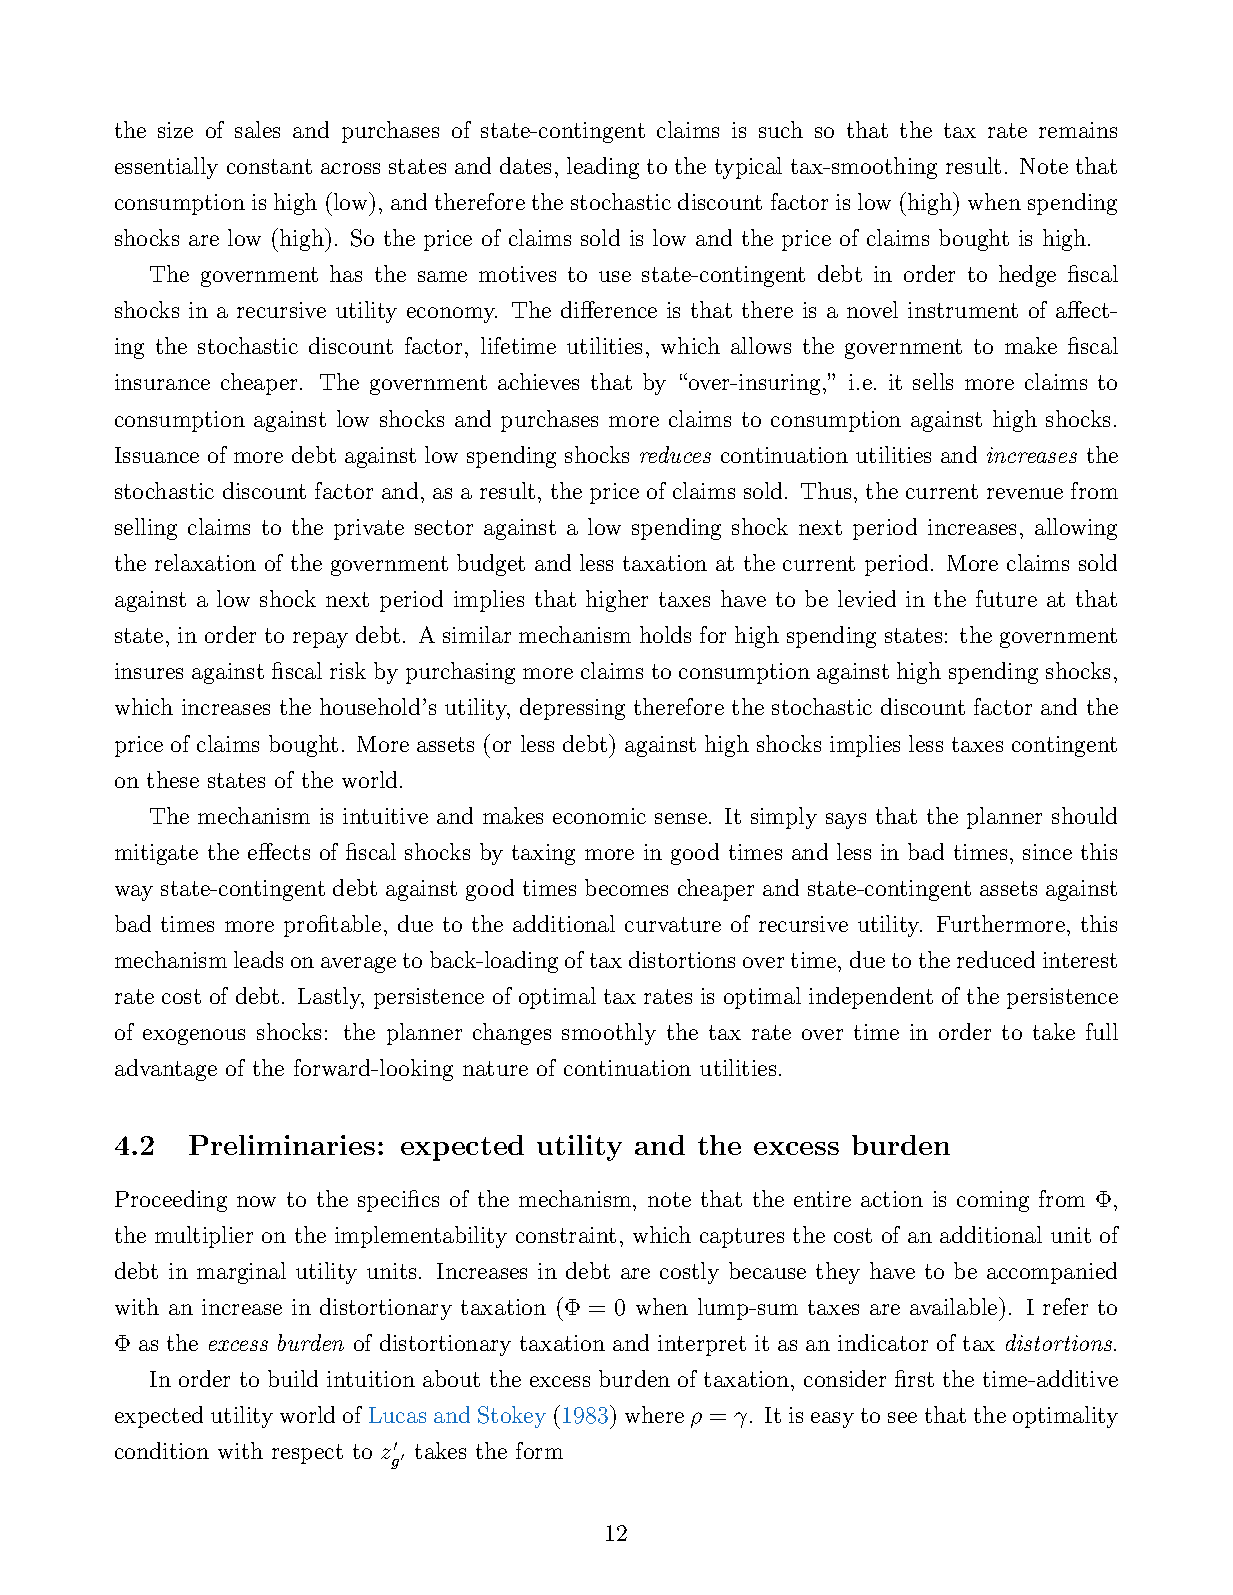 This document has height=1595, width=1233. Describe the element at coordinates (1078, 130) in the document. I see `remains` at that location.
